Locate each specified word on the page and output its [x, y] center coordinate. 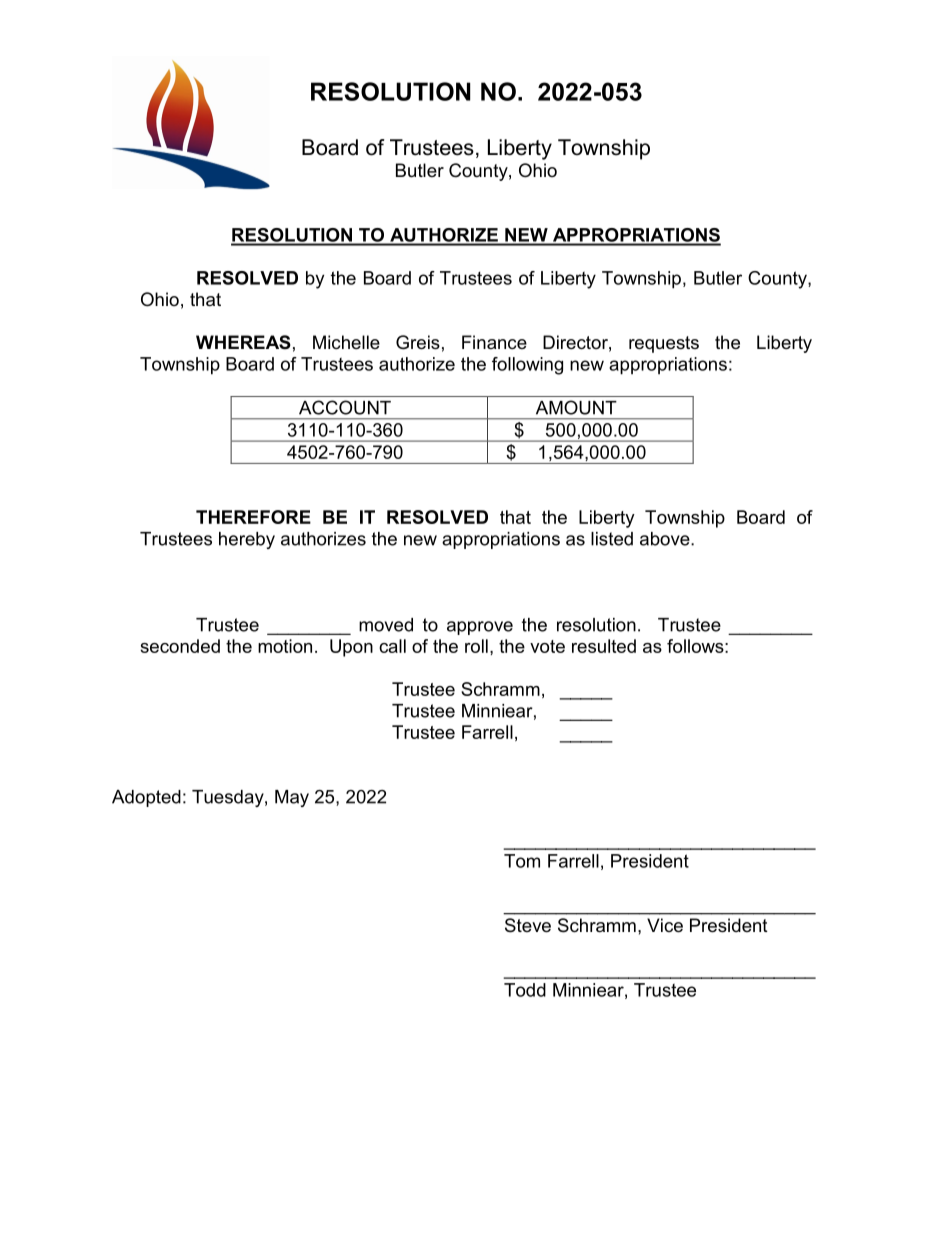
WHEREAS [243, 342]
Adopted [146, 798]
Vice [665, 925]
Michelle [346, 342]
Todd [525, 990]
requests [664, 344]
